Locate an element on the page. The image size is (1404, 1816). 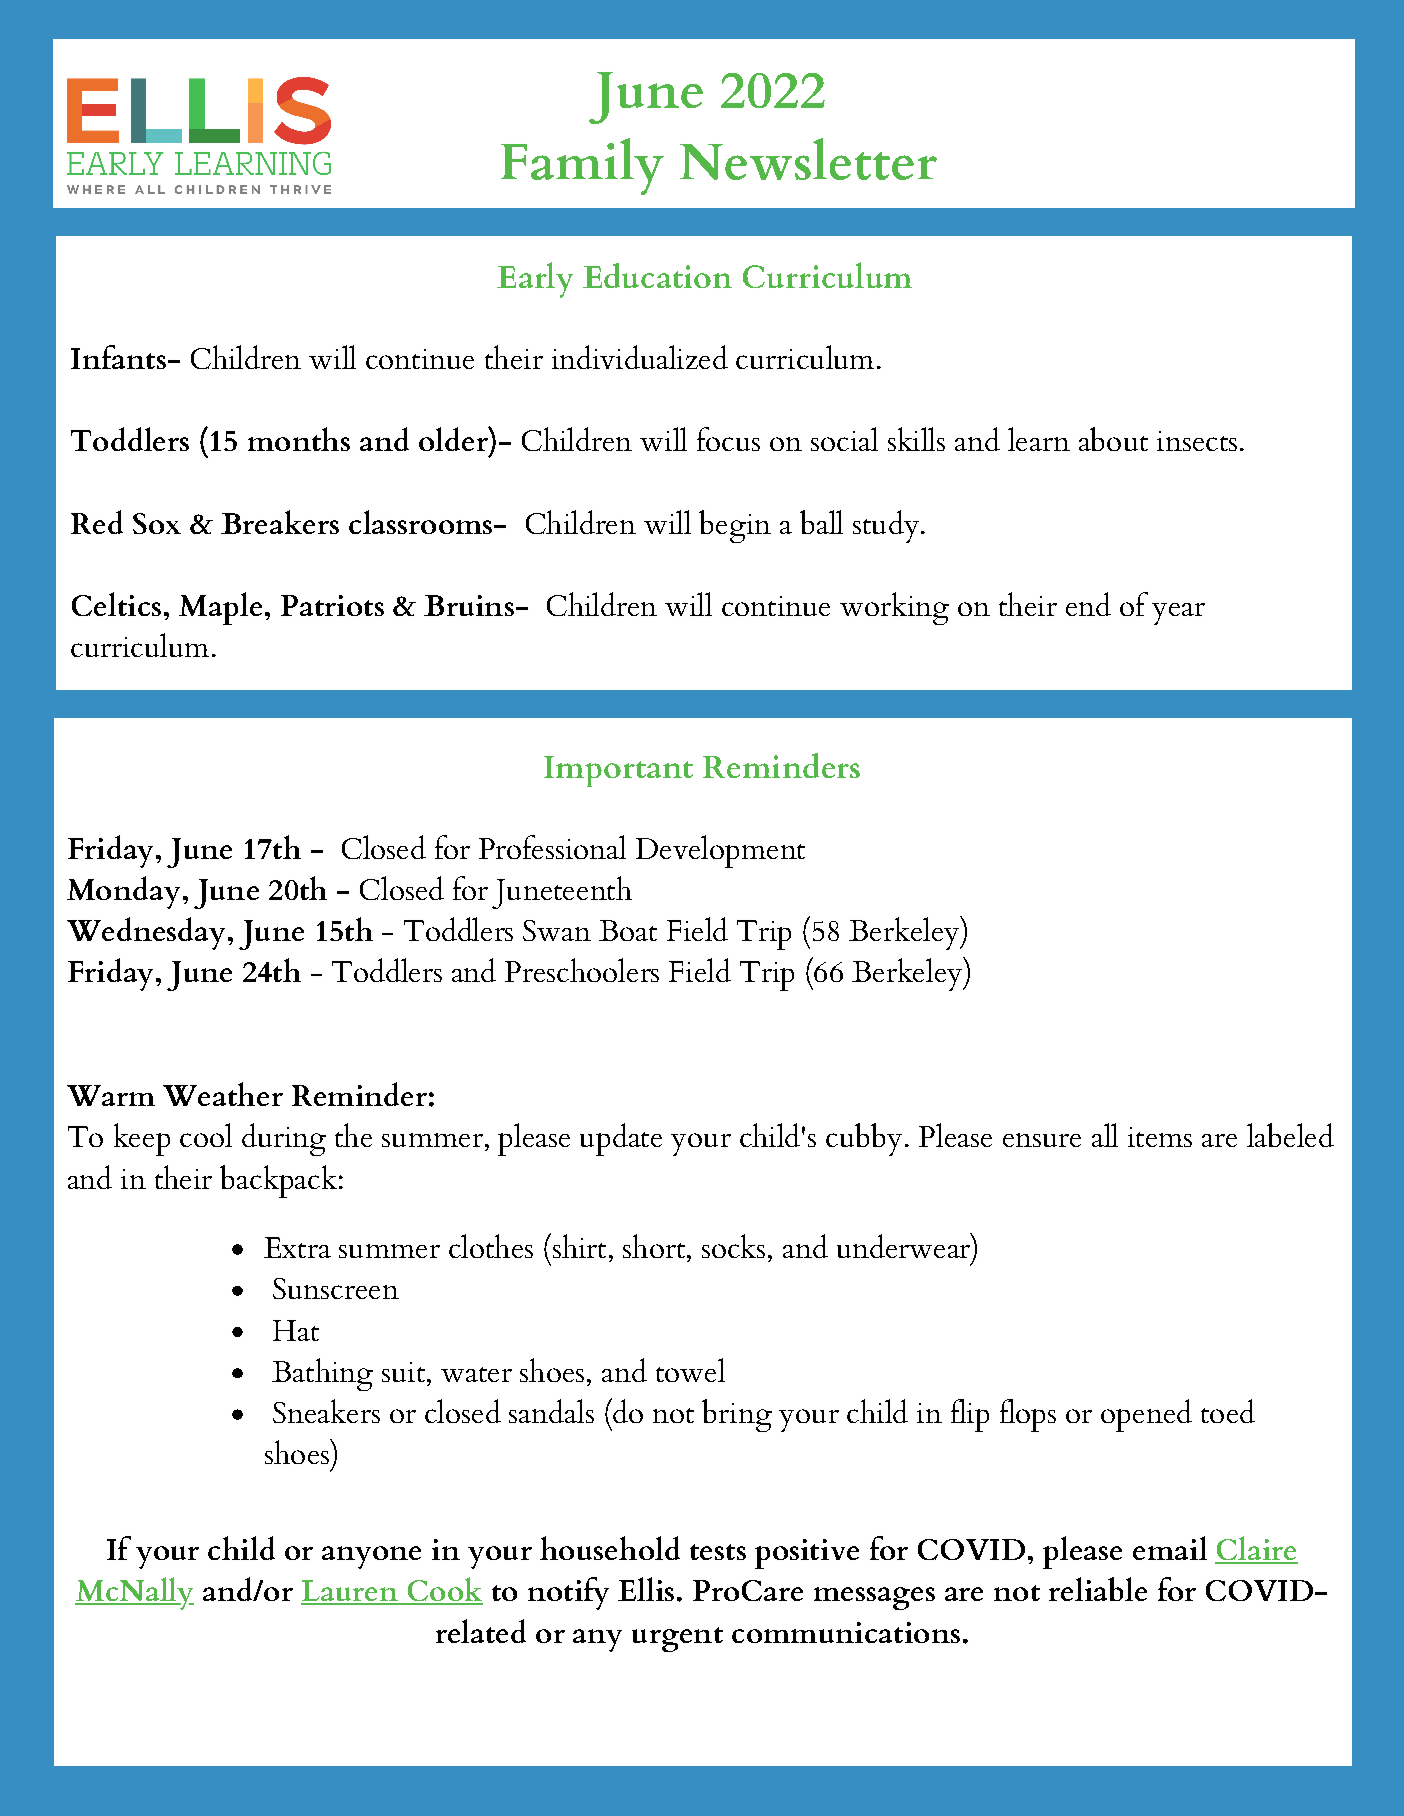
Development is located at coordinates (720, 851).
